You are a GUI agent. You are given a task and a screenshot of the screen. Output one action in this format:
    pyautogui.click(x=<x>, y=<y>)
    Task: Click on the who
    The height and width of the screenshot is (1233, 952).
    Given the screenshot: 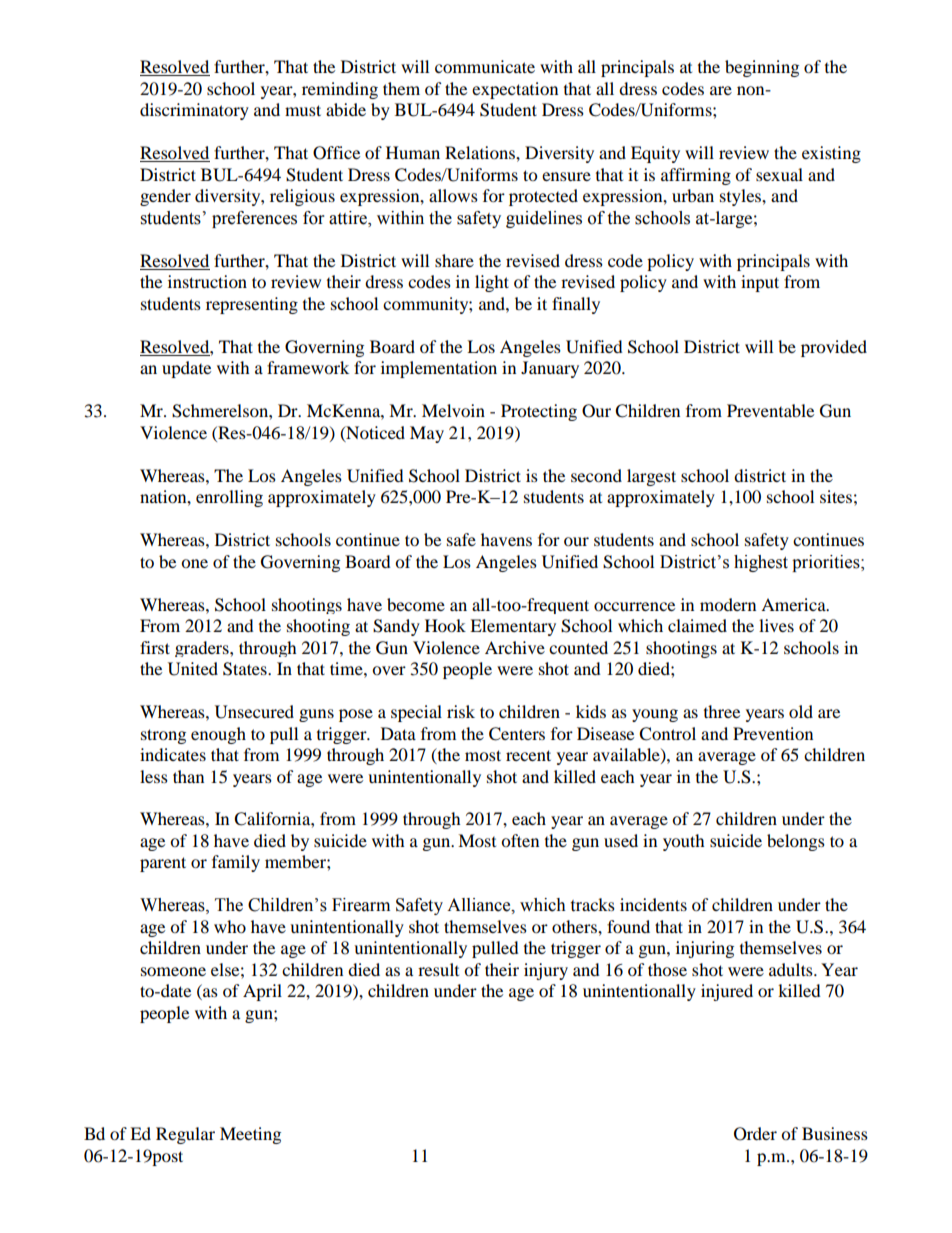 What is the action you would take?
    pyautogui.click(x=230, y=926)
